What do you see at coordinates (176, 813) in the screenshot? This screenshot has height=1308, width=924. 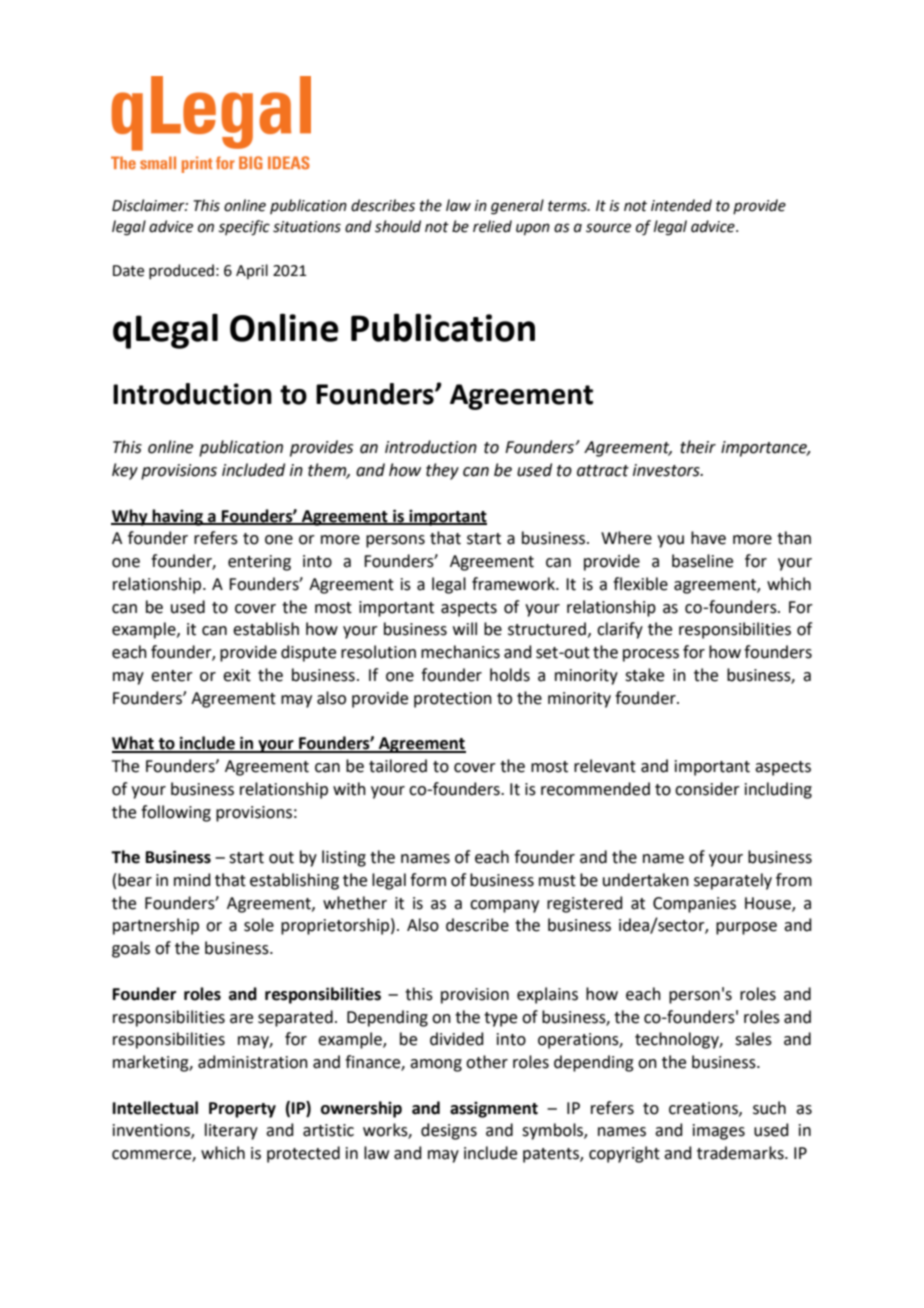 I see `following` at bounding box center [176, 813].
